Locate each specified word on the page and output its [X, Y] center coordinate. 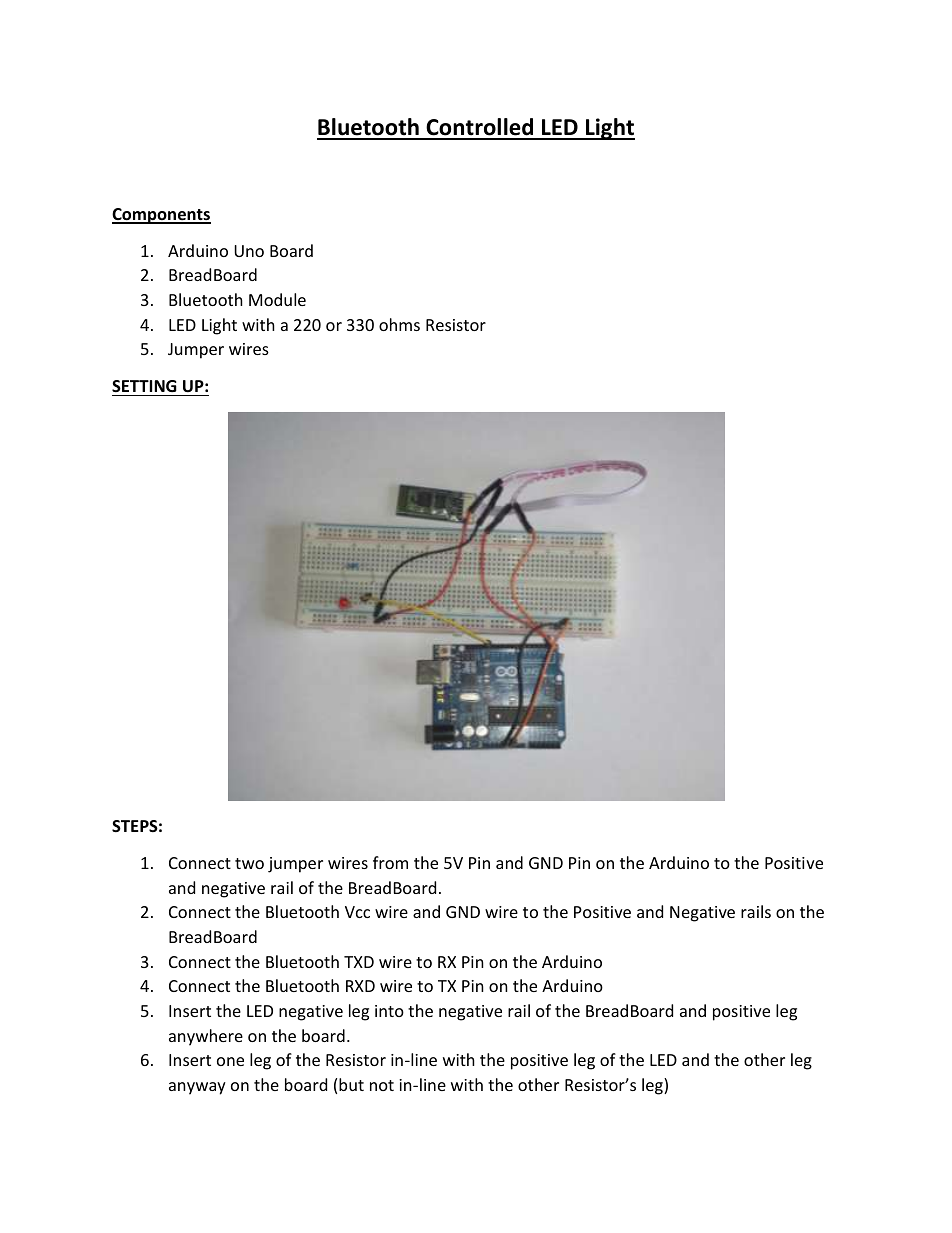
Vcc [357, 912]
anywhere [206, 1037]
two [249, 863]
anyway [197, 1088]
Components [161, 216]
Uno [249, 251]
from [390, 862]
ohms [399, 324]
